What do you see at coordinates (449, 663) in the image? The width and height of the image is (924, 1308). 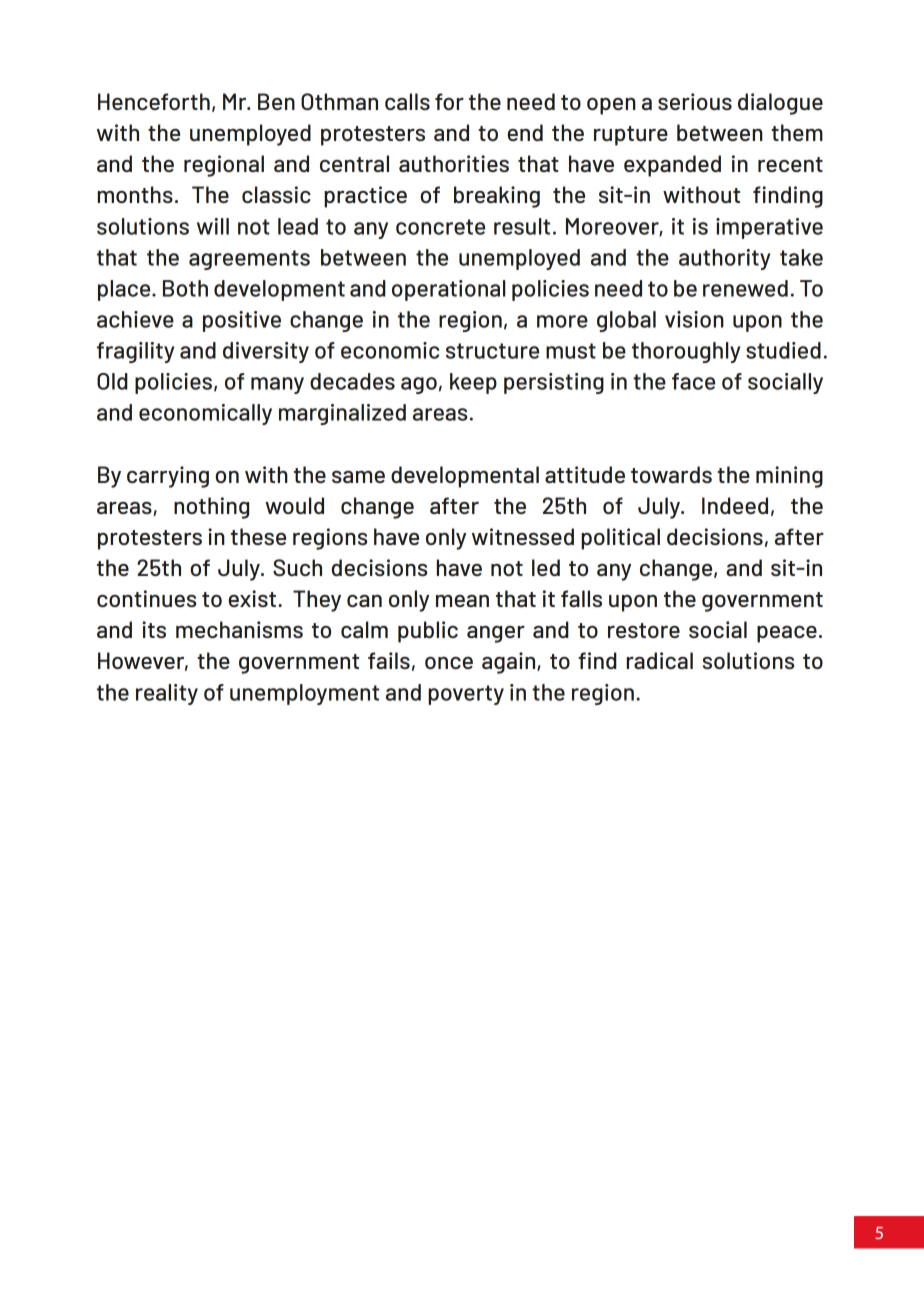 I see `once` at bounding box center [449, 663].
